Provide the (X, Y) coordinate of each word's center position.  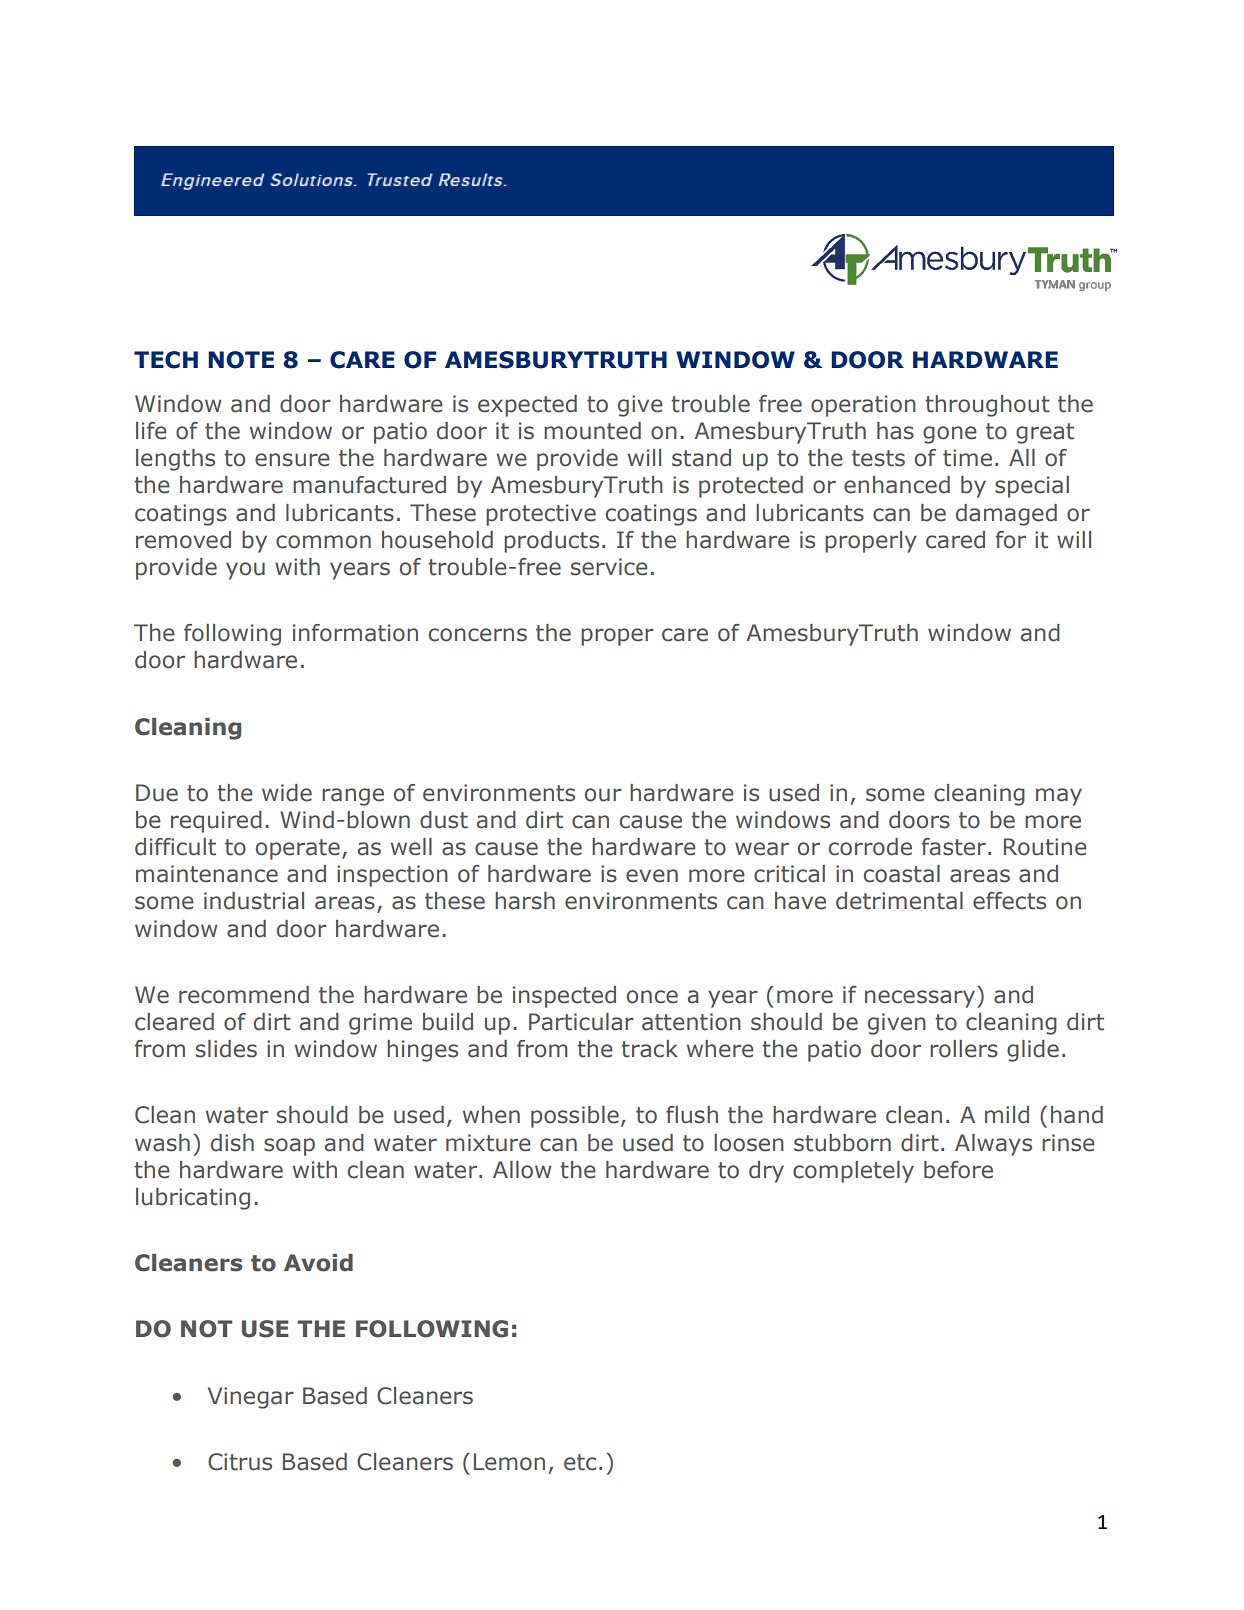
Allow (522, 1170)
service (609, 567)
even (652, 876)
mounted (592, 431)
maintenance (207, 874)
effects (1009, 901)
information (355, 633)
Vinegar (251, 1398)
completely (853, 1172)
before (958, 1170)
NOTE (241, 360)
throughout (987, 406)
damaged (1006, 515)
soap (289, 1147)
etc (580, 1462)
